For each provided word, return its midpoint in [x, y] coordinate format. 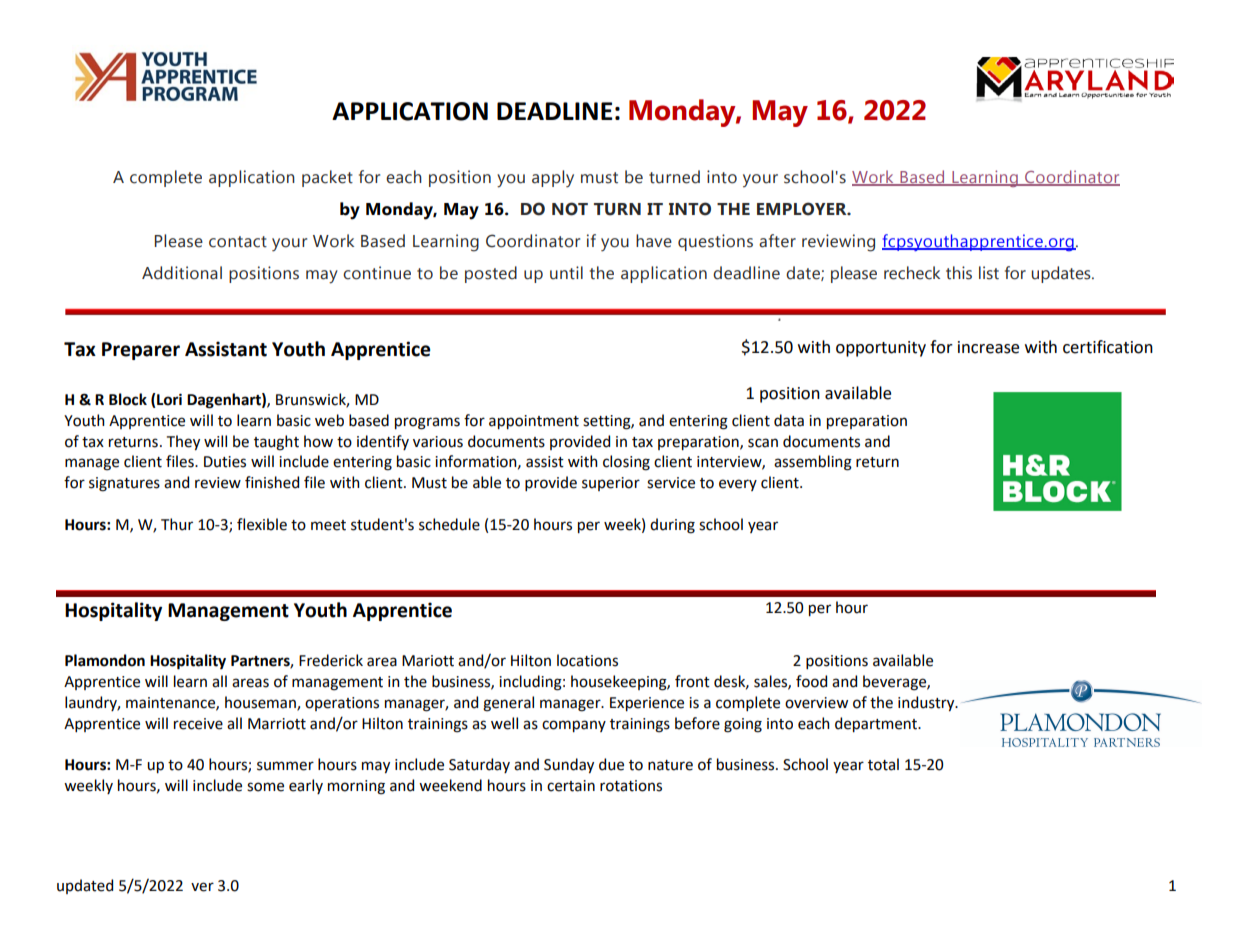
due [611, 764]
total [883, 764]
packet [327, 178]
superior [611, 484]
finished [272, 482]
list [989, 273]
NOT [570, 209]
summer [285, 766]
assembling [813, 463]
